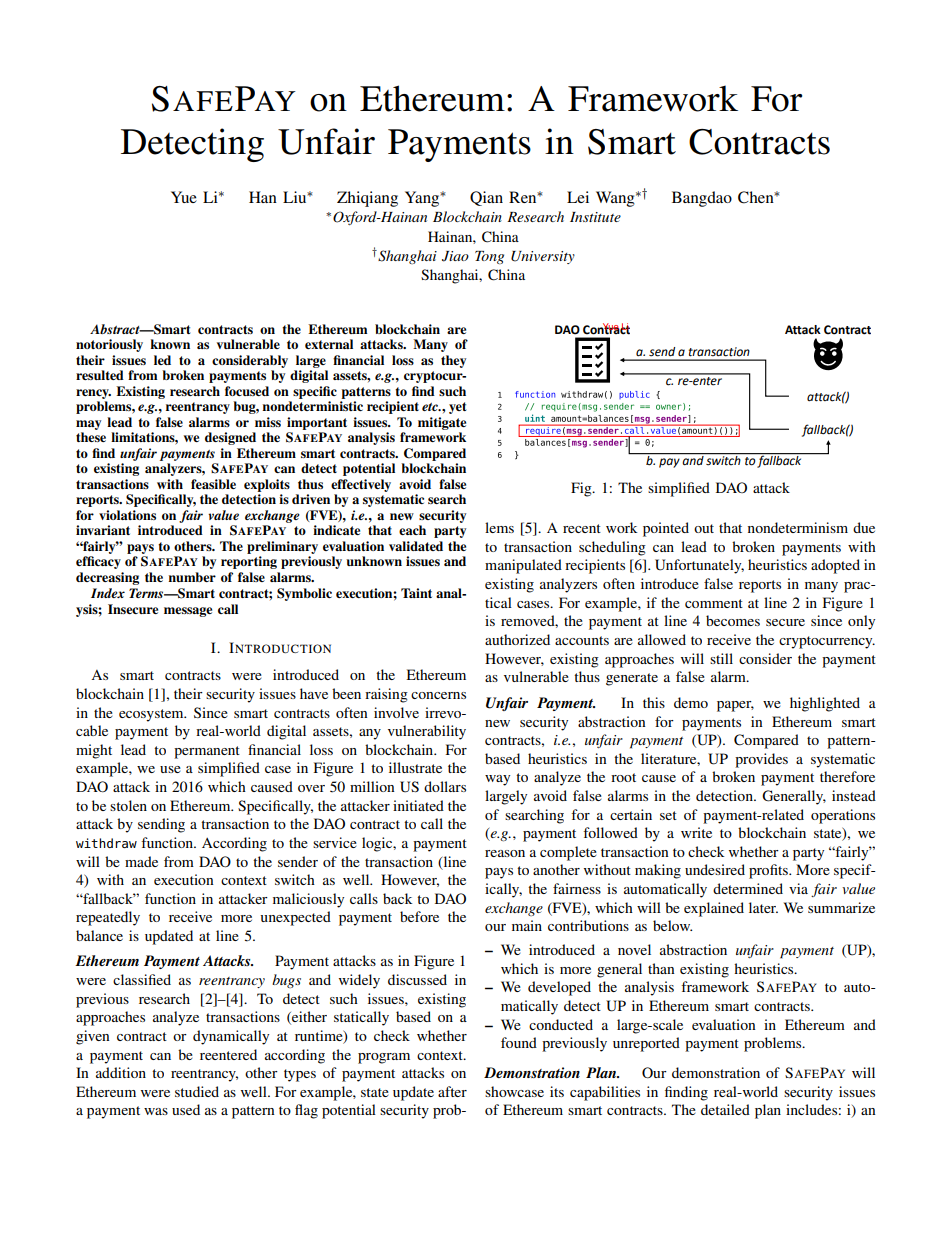 The width and height of the image is (952, 1233). I want to click on Tong, so click(489, 257).
